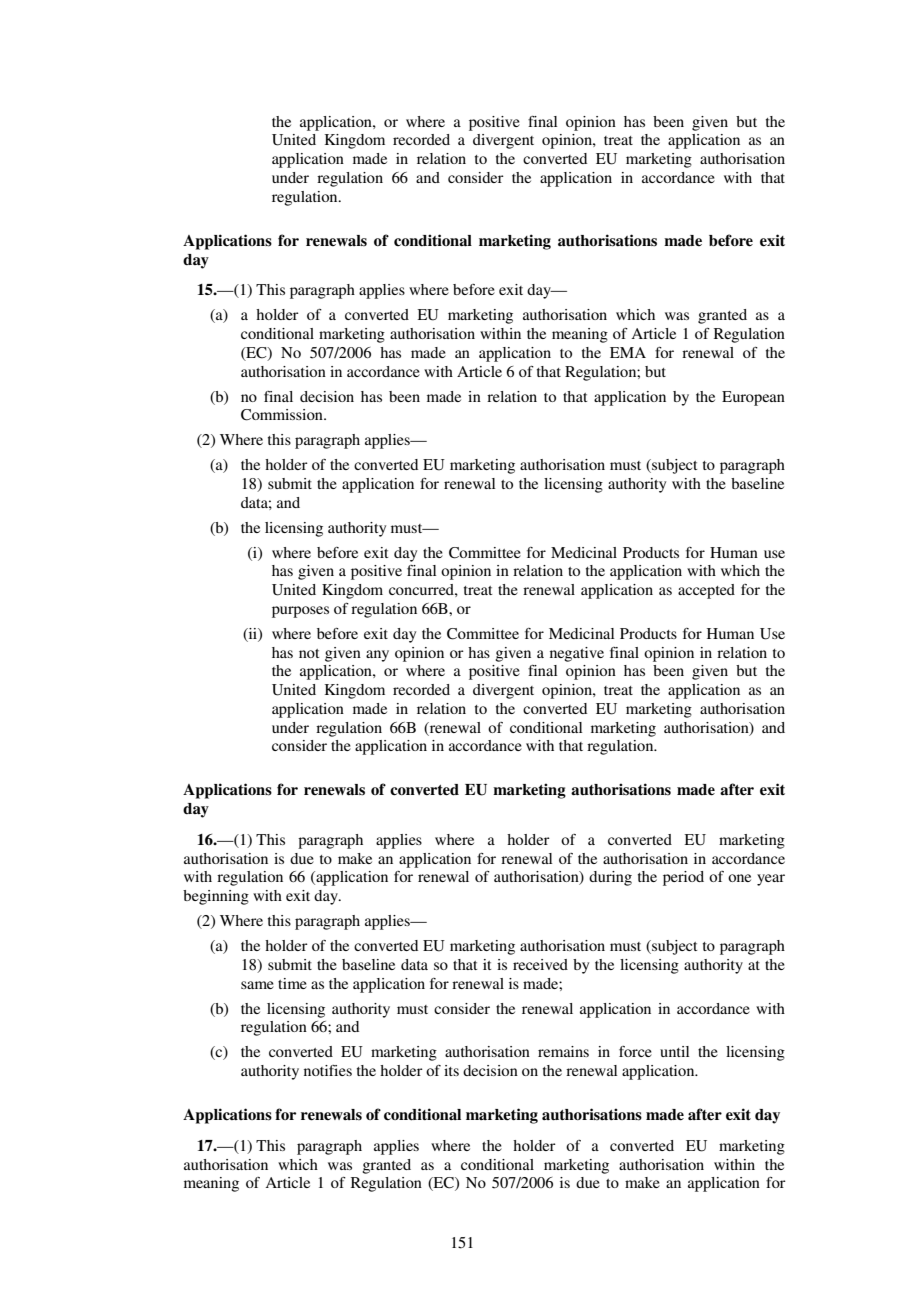  Describe the element at coordinates (753, 398) in the screenshot. I see `European` at that location.
